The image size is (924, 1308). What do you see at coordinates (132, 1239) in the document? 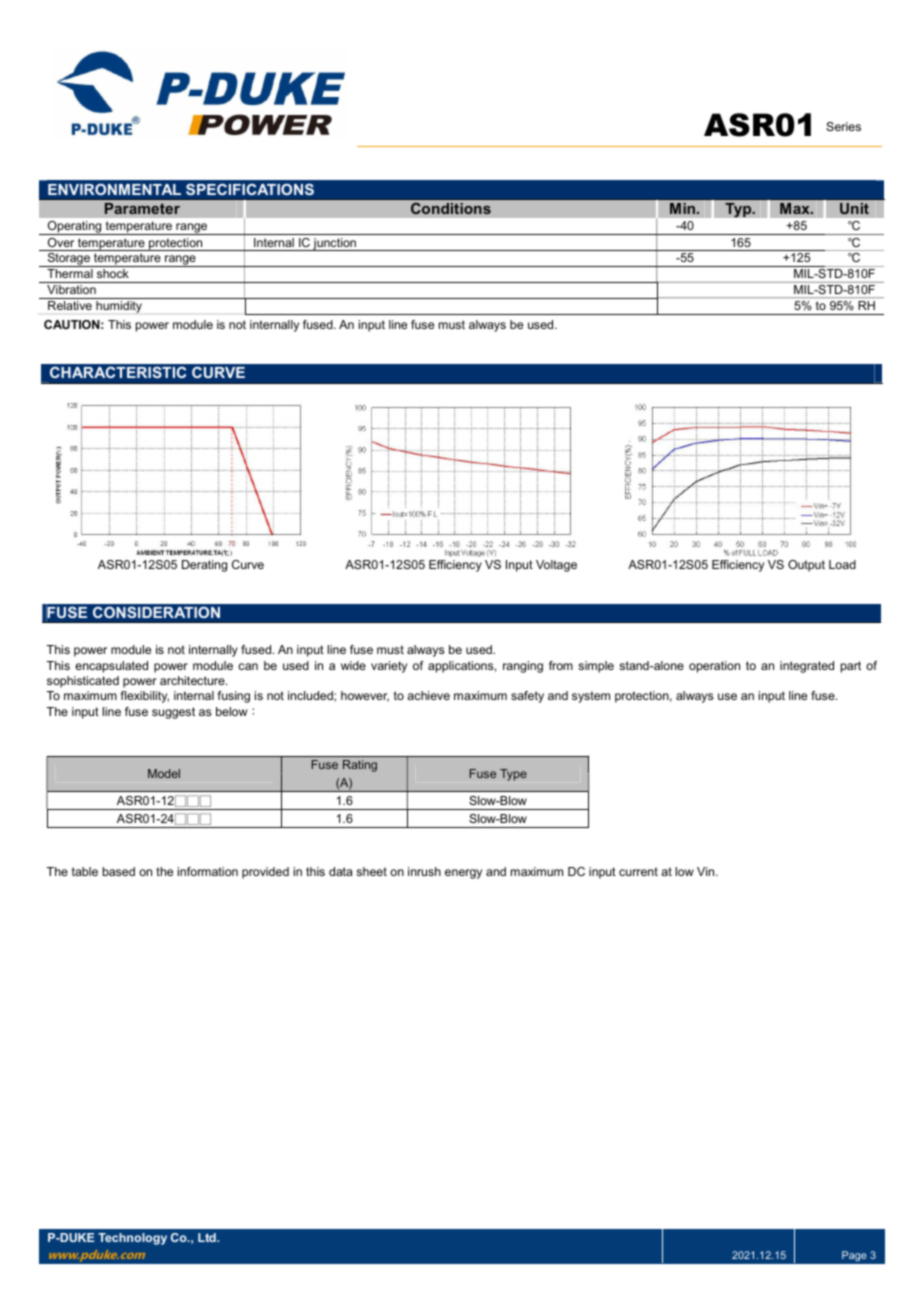
I see `Technology` at bounding box center [132, 1239].
